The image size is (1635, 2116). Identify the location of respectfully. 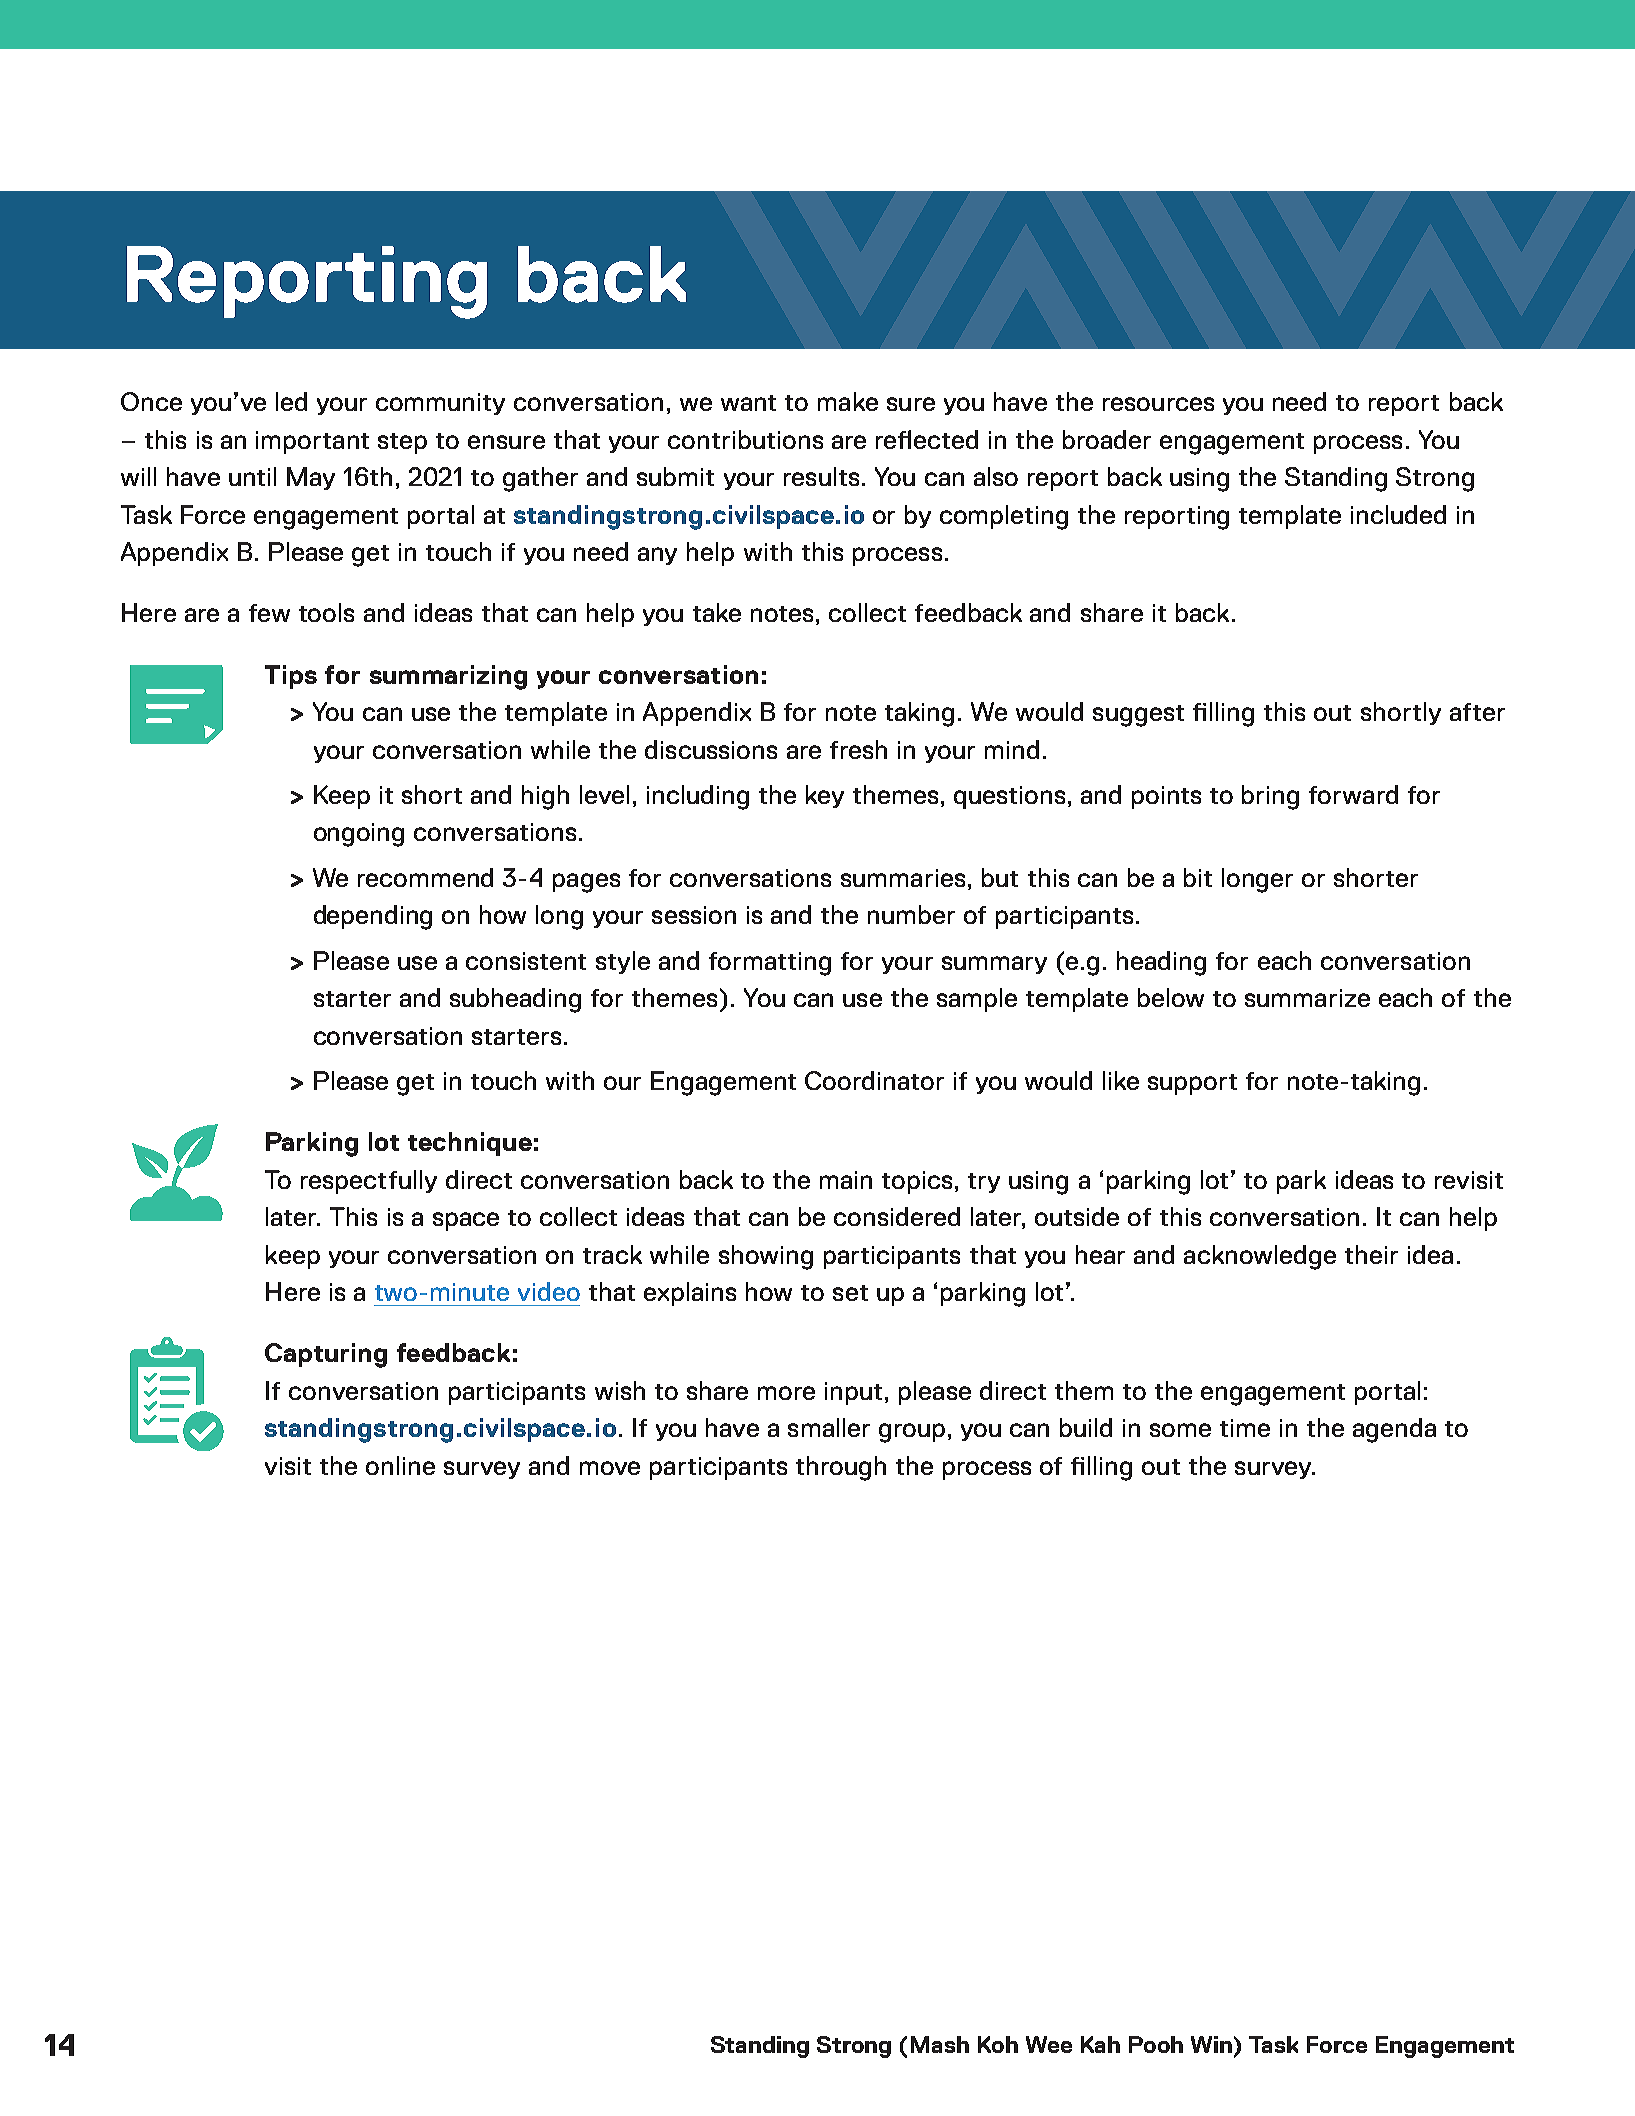
(369, 1182).
